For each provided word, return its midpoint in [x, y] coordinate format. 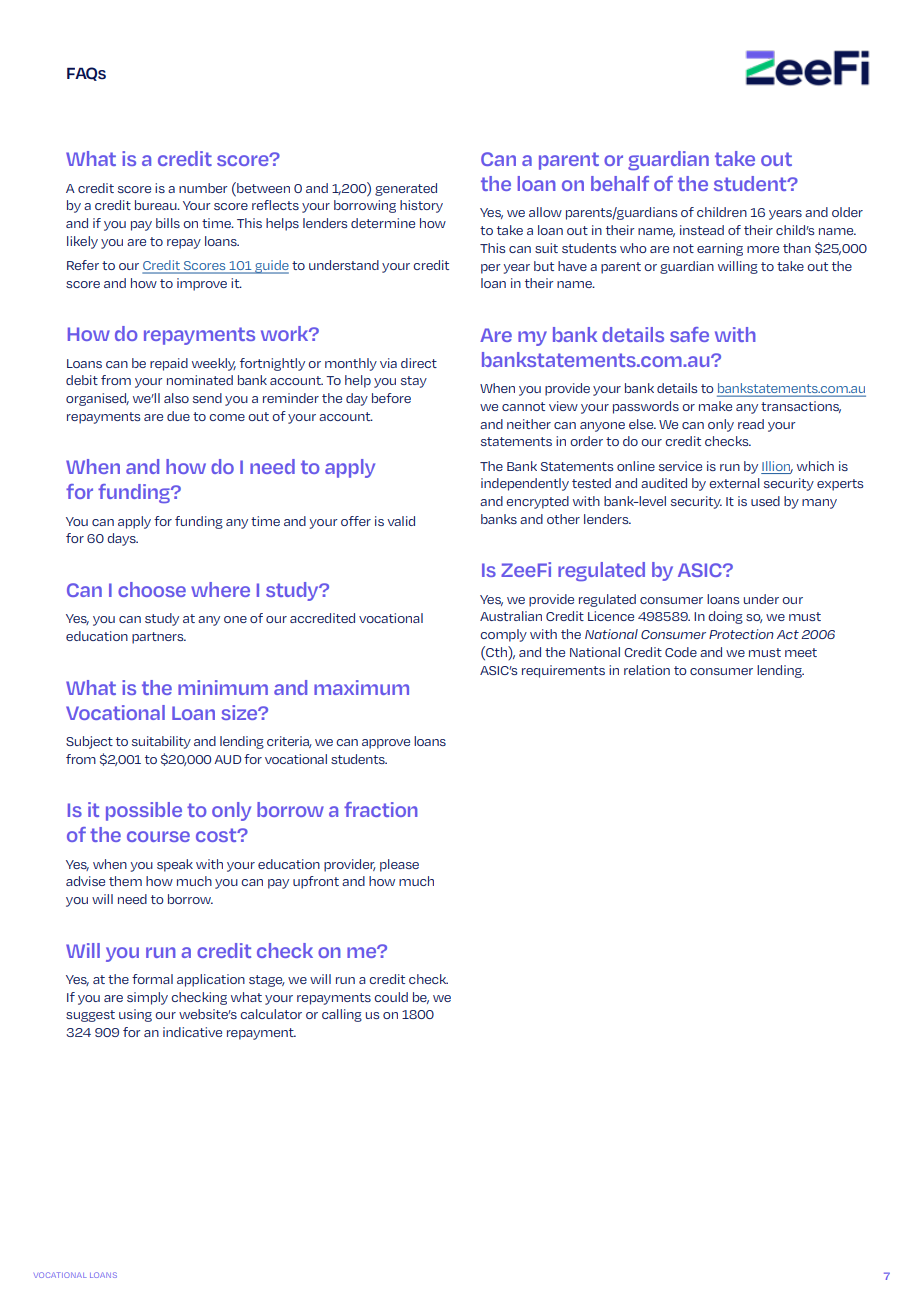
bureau [157, 205]
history [421, 206]
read [751, 424]
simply [147, 998]
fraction [381, 809]
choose [152, 589]
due [178, 416]
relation [647, 670]
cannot [523, 406]
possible [144, 811]
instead [702, 230]
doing [725, 617]
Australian [511, 616]
